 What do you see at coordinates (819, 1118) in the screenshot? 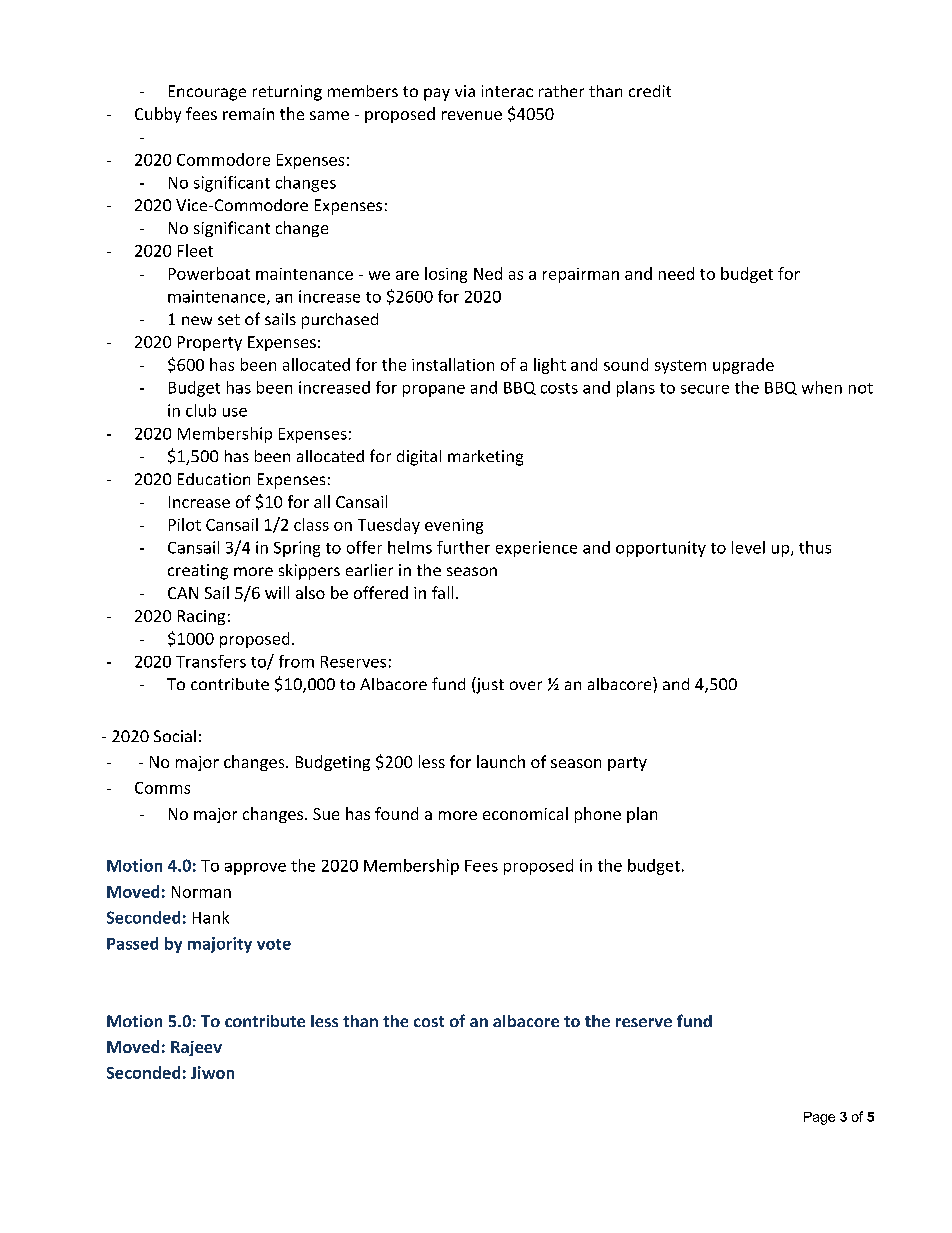
I see `Page` at bounding box center [819, 1118].
